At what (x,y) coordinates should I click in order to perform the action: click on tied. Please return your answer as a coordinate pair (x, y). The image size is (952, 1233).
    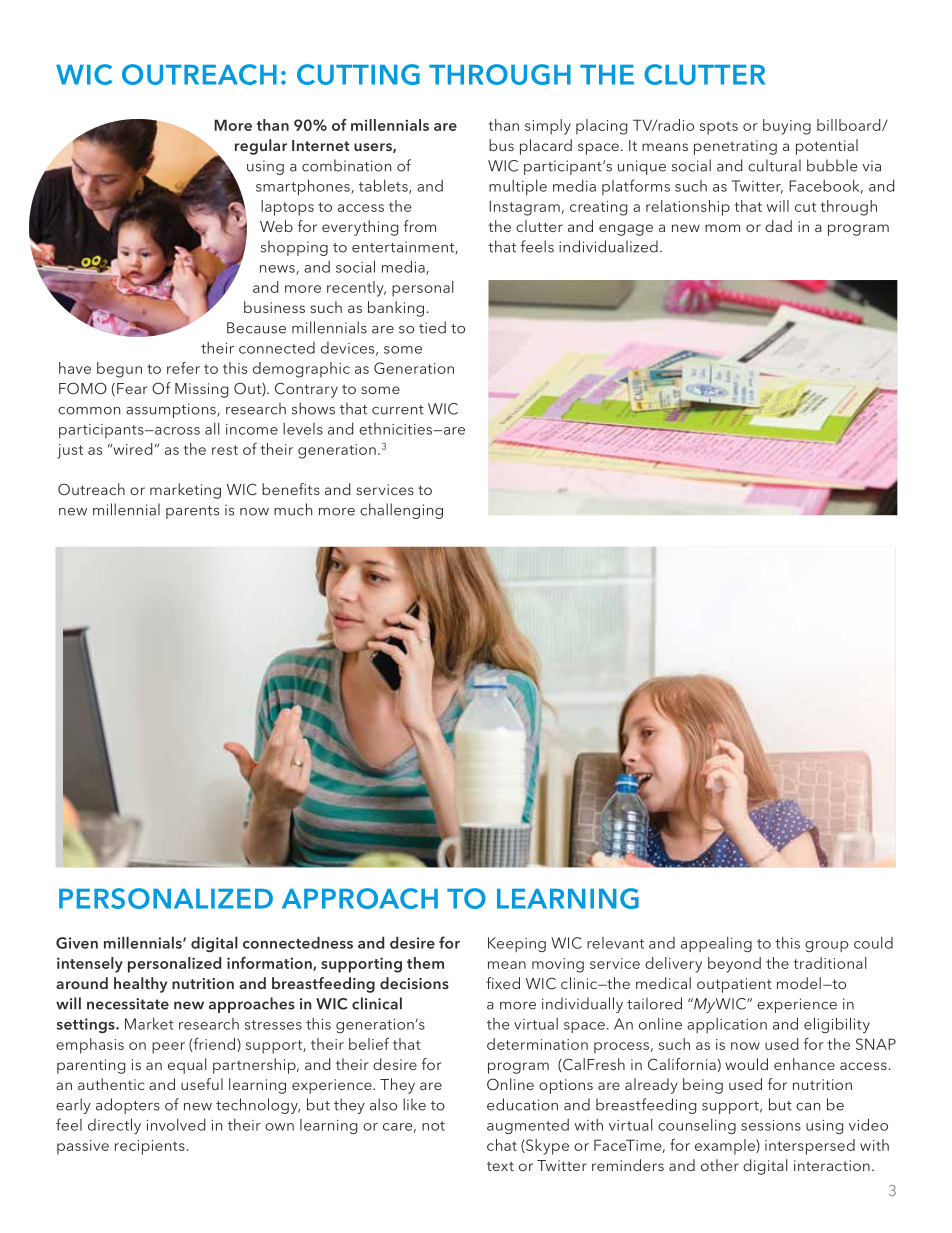
    Looking at the image, I should click on (432, 327).
